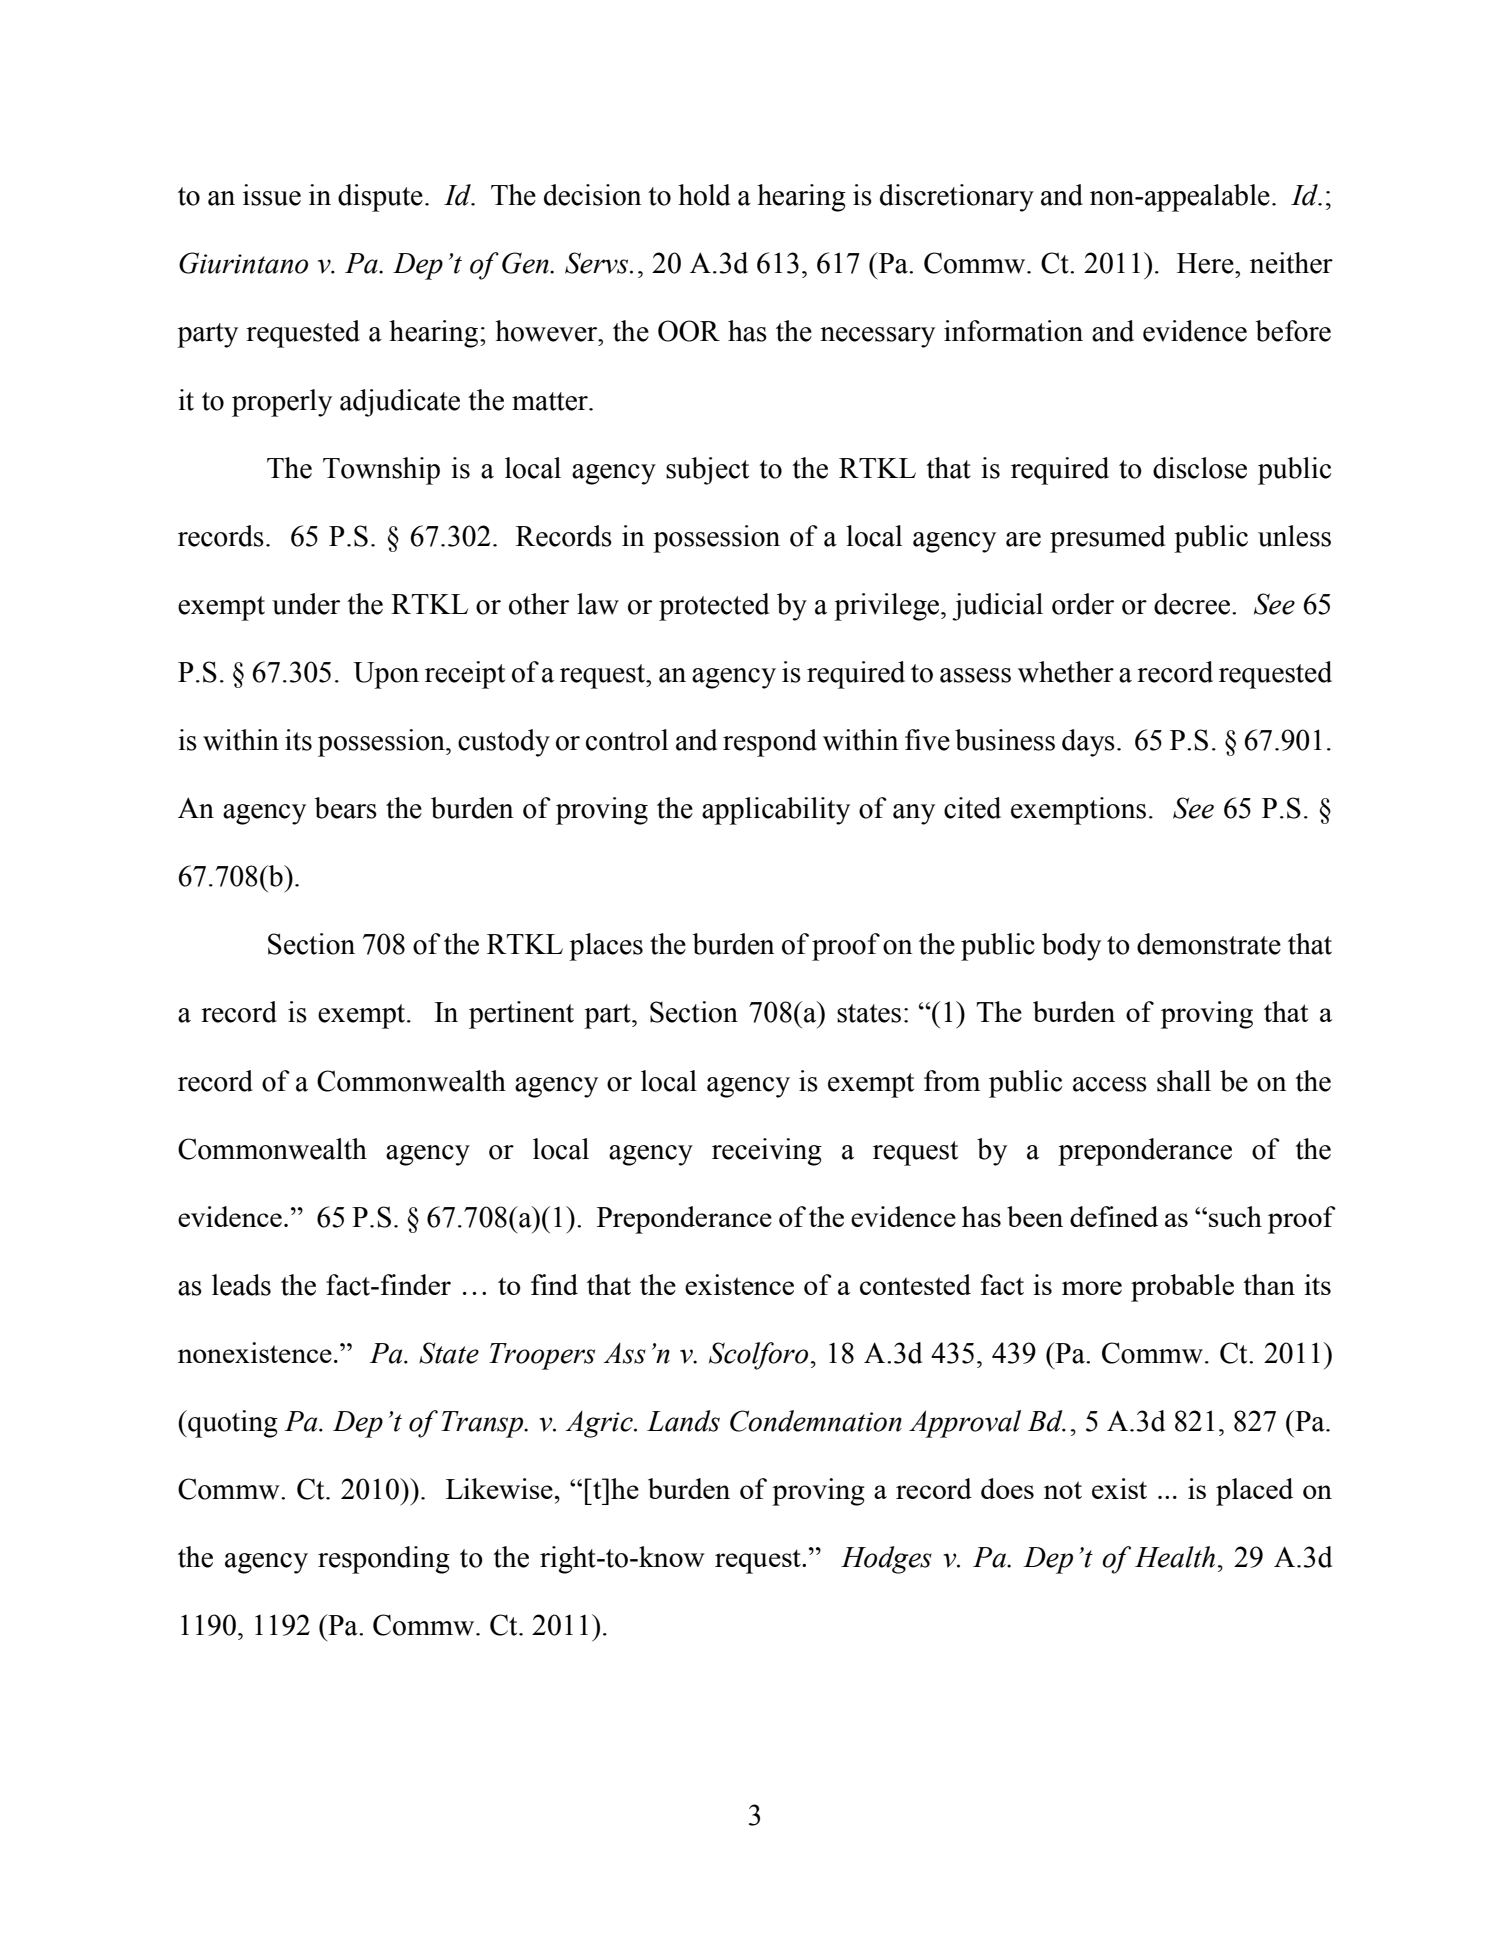 The height and width of the screenshot is (1954, 1510). Describe the element at coordinates (1206, 263) in the screenshot. I see `Here` at that location.
